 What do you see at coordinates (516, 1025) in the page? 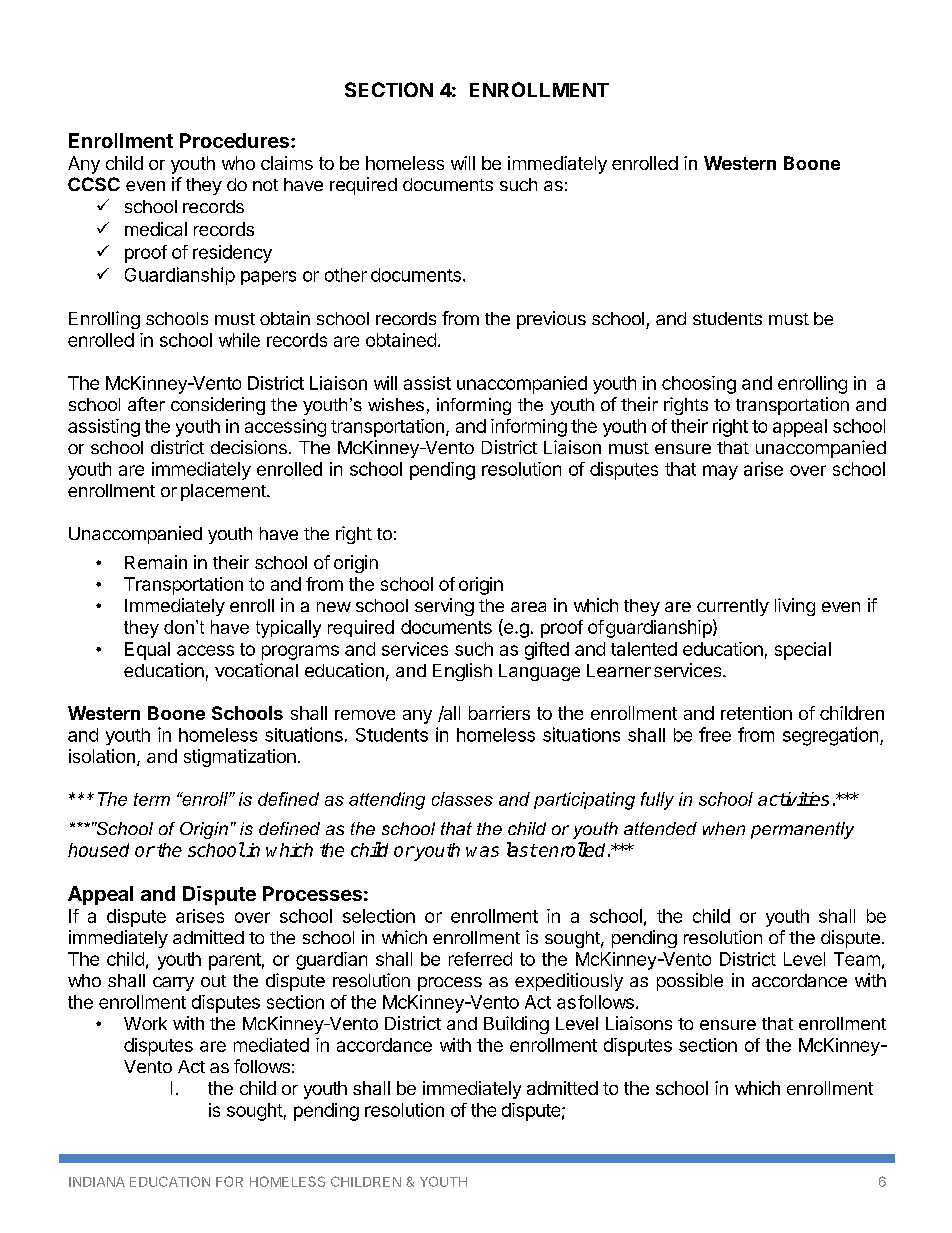
I see `Building` at bounding box center [516, 1025].
